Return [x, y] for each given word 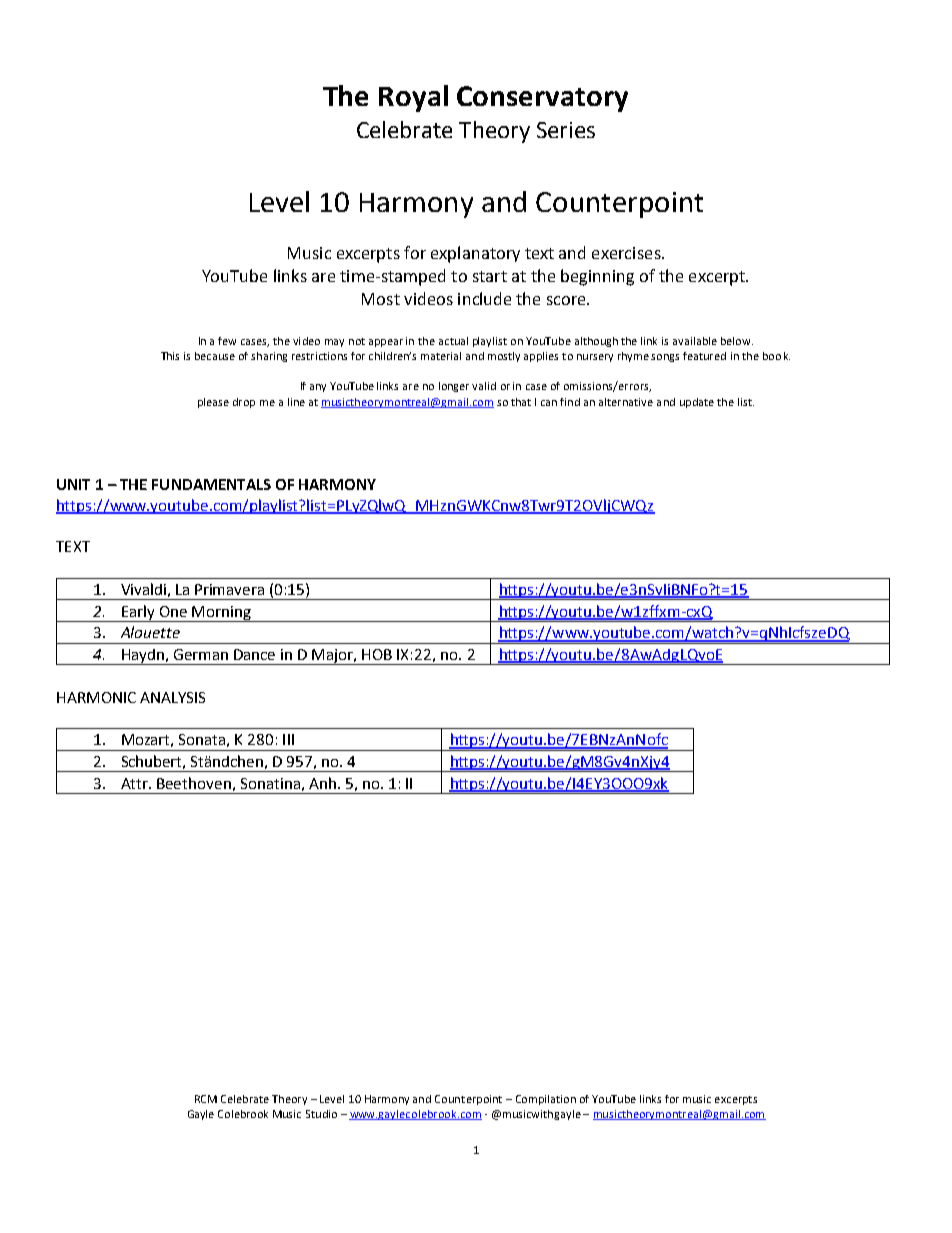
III [288, 739]
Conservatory [542, 99]
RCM [206, 1099]
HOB [377, 654]
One [173, 611]
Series [566, 130]
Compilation [546, 1100]
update [697, 403]
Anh [322, 783]
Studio [321, 1114]
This [170, 356]
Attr [135, 783]
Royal [413, 98]
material [441, 356]
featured [704, 356]
